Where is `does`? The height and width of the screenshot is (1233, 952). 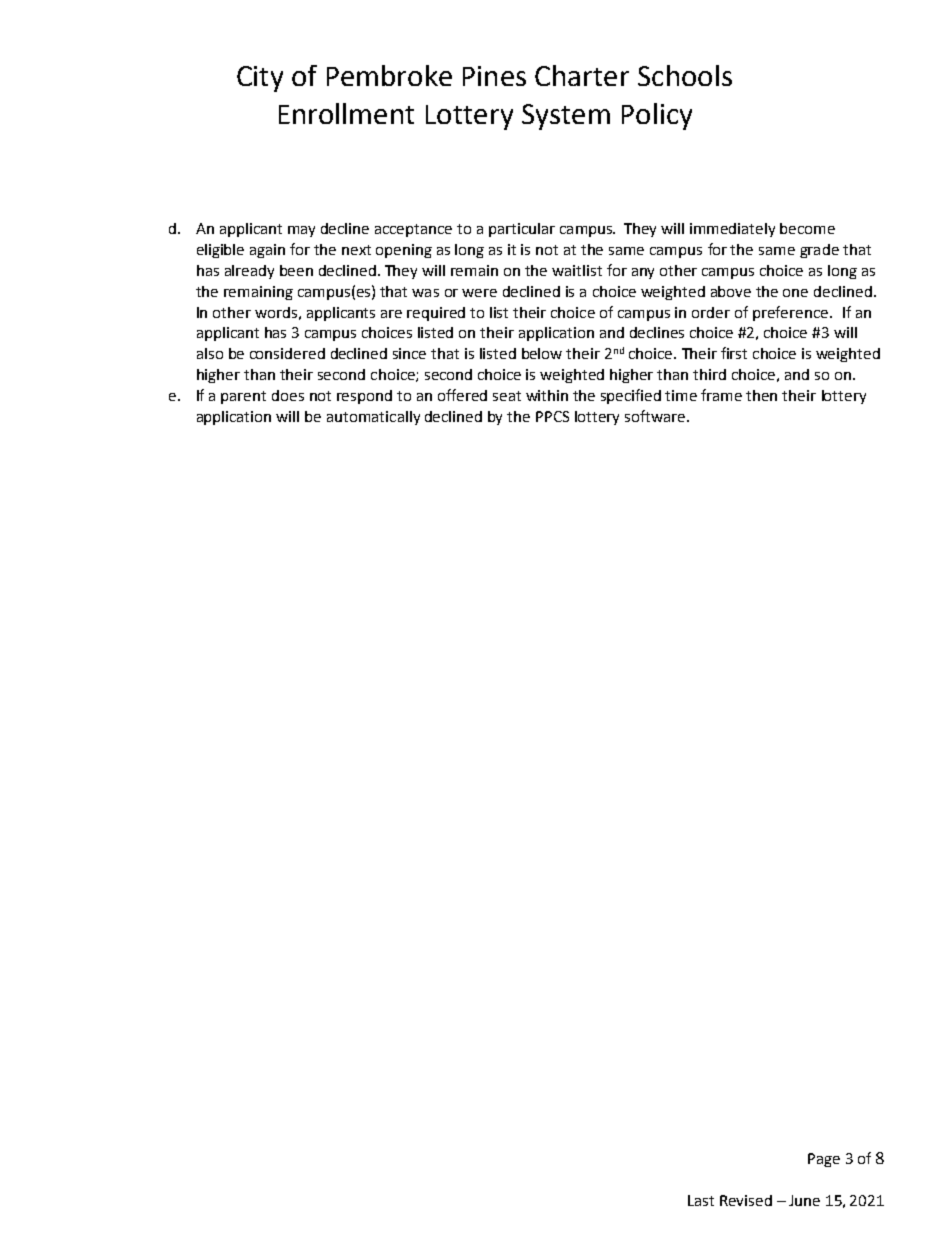
does is located at coordinates (288, 395).
